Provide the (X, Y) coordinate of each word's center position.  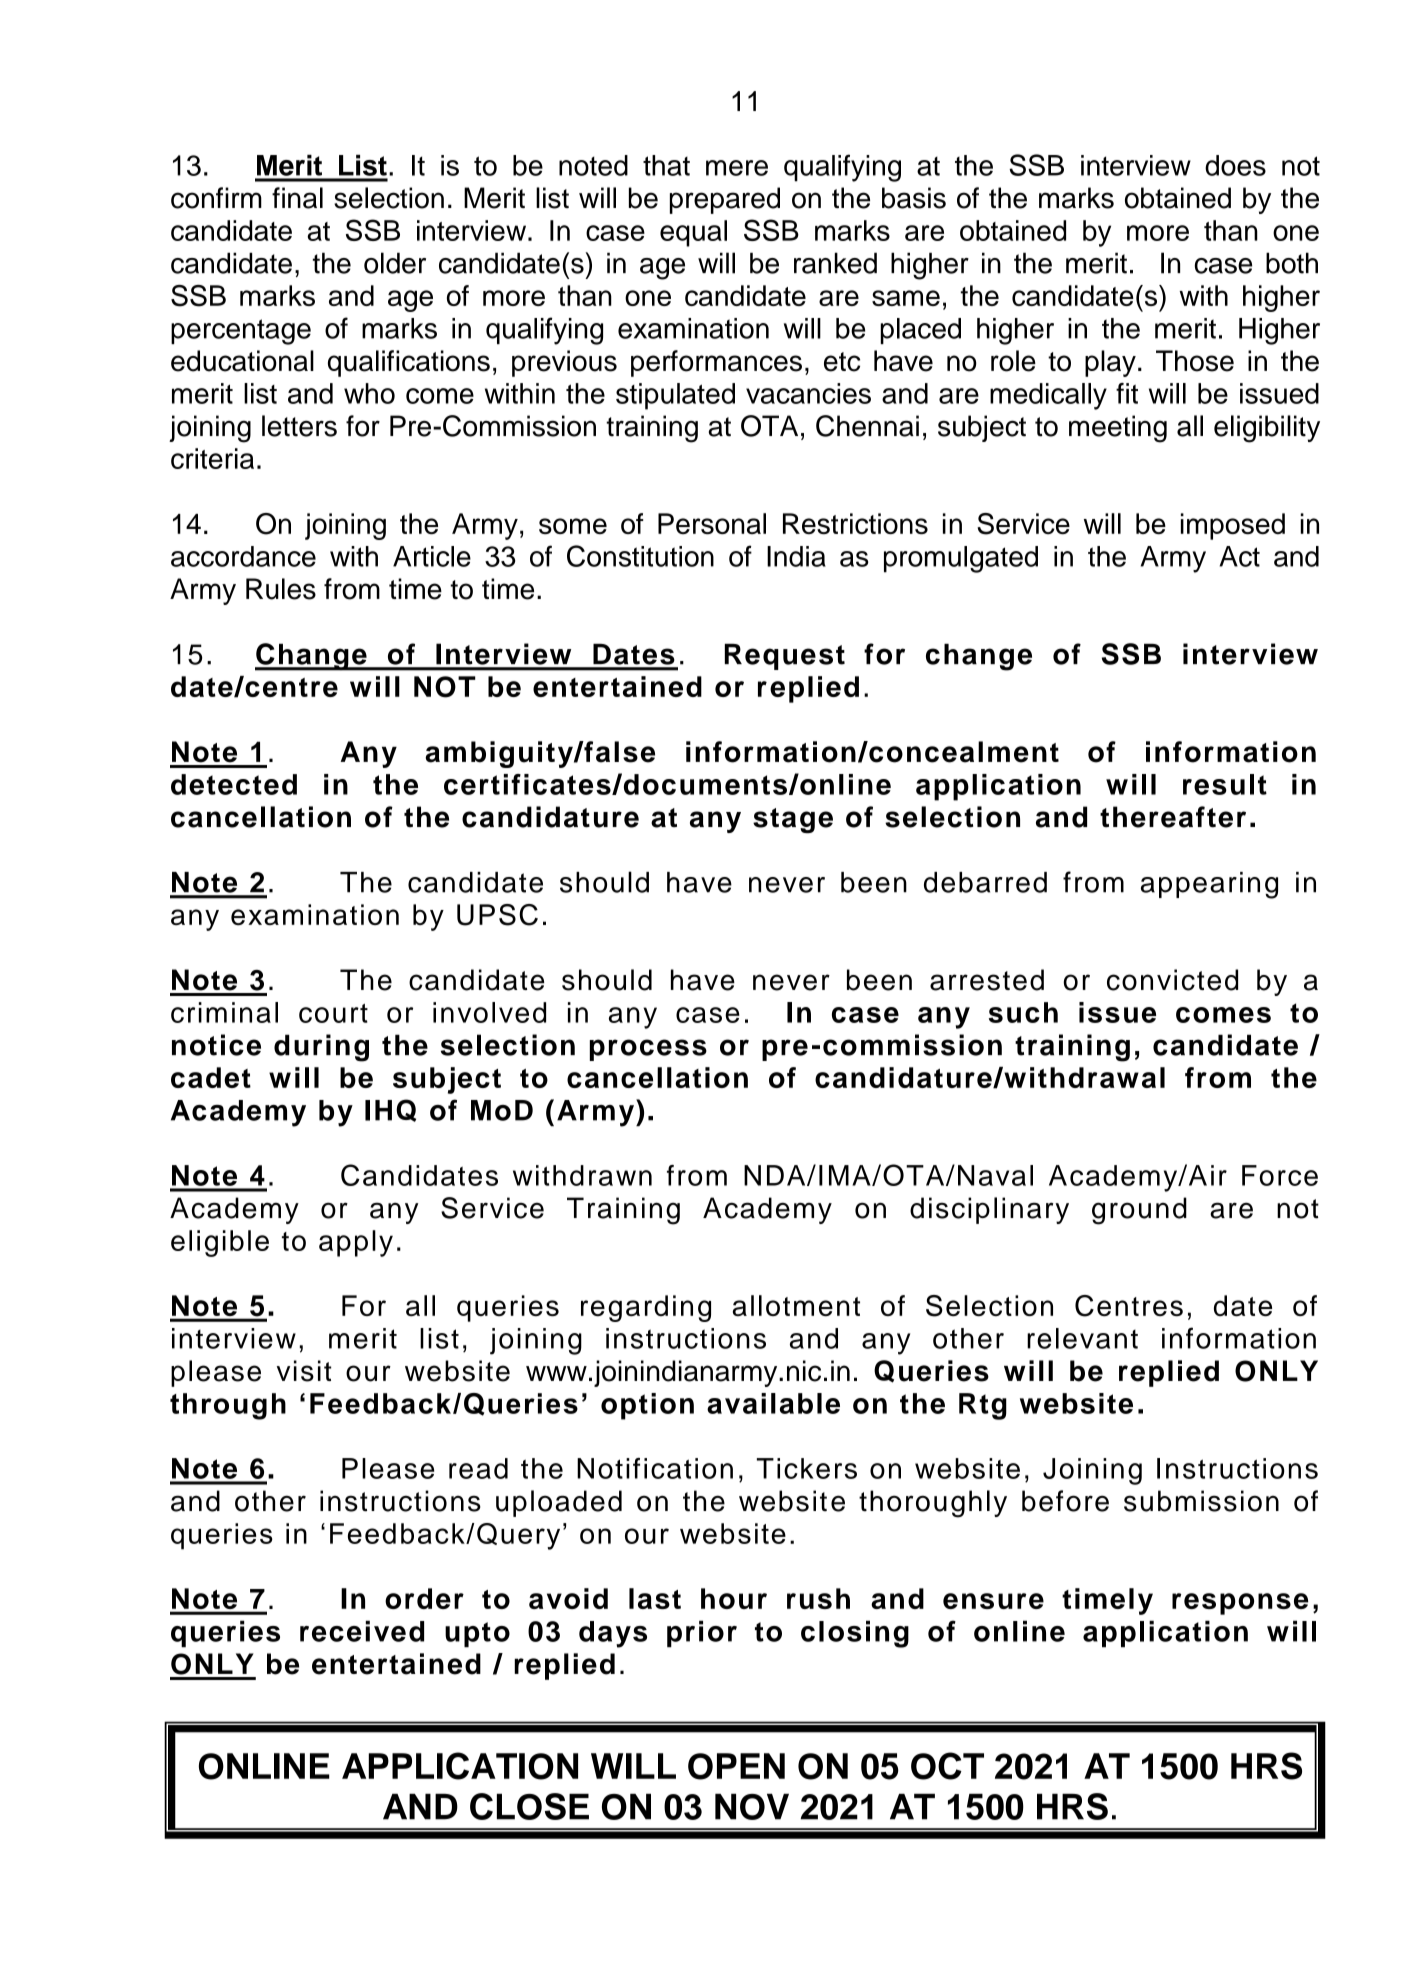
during (321, 1048)
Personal (712, 523)
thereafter (1173, 817)
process (648, 1050)
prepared (725, 200)
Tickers (807, 1468)
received (362, 1631)
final (297, 198)
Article (432, 556)
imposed (1233, 526)
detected (234, 784)
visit (304, 1371)
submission (1201, 1501)
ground (1139, 1211)
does (1235, 165)
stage (793, 820)
